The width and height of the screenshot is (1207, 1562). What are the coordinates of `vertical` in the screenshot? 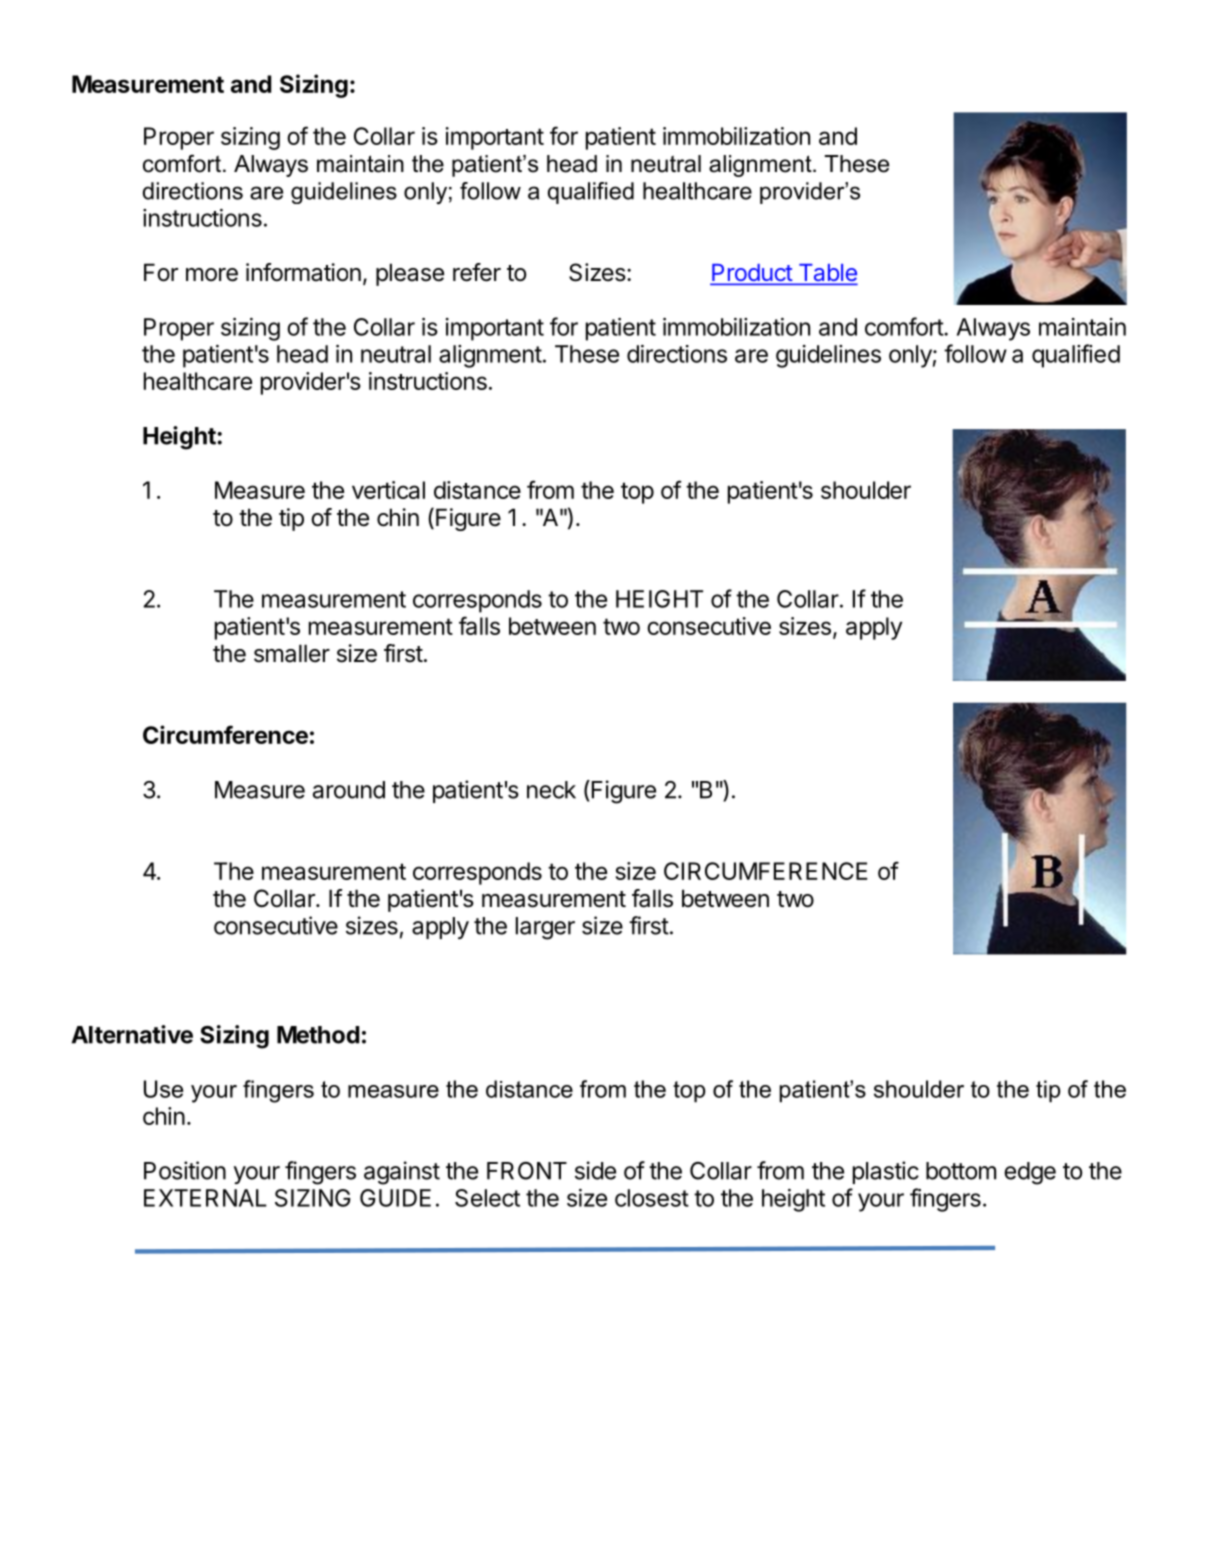 It's located at (388, 490).
